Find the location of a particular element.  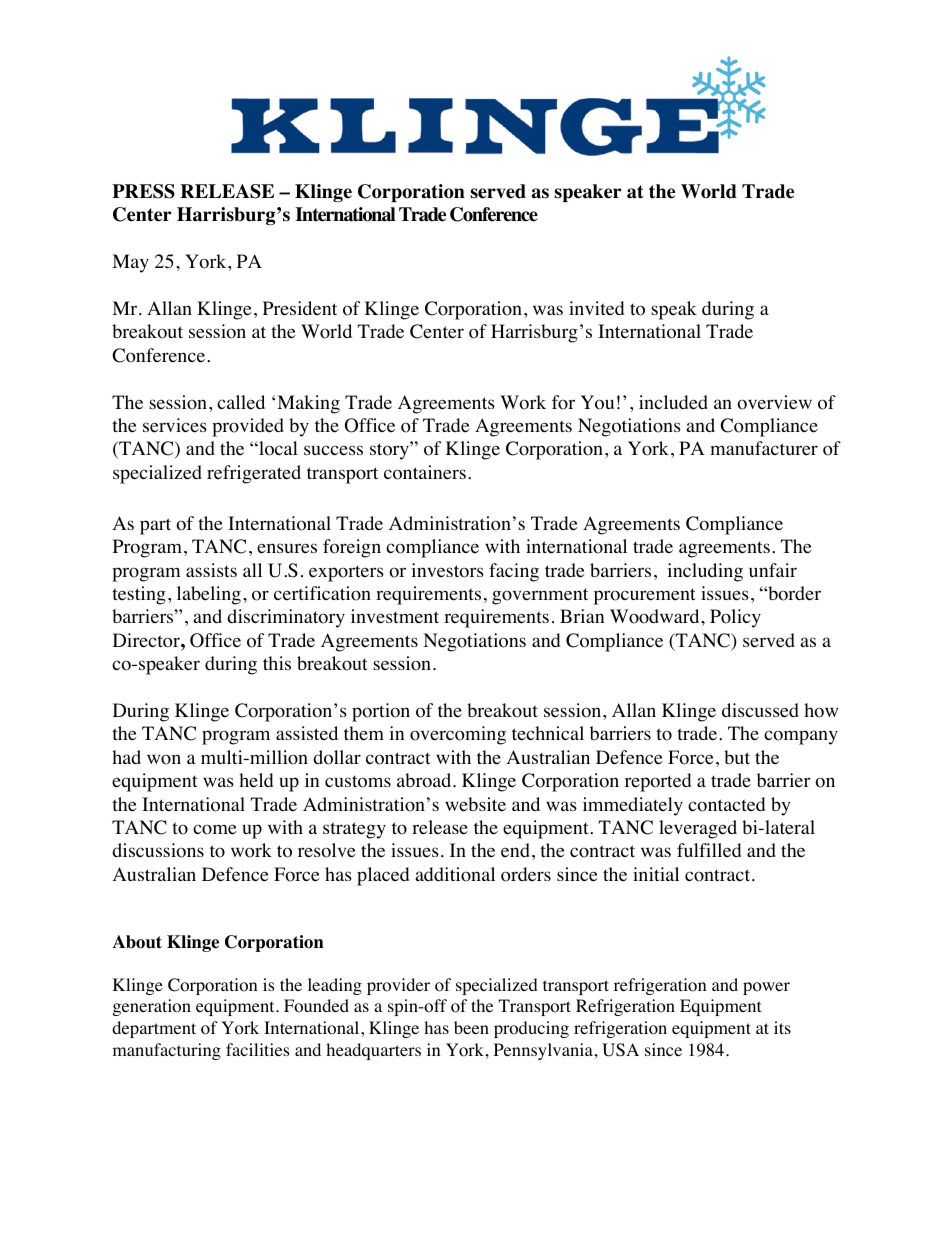

won is located at coordinates (164, 759).
